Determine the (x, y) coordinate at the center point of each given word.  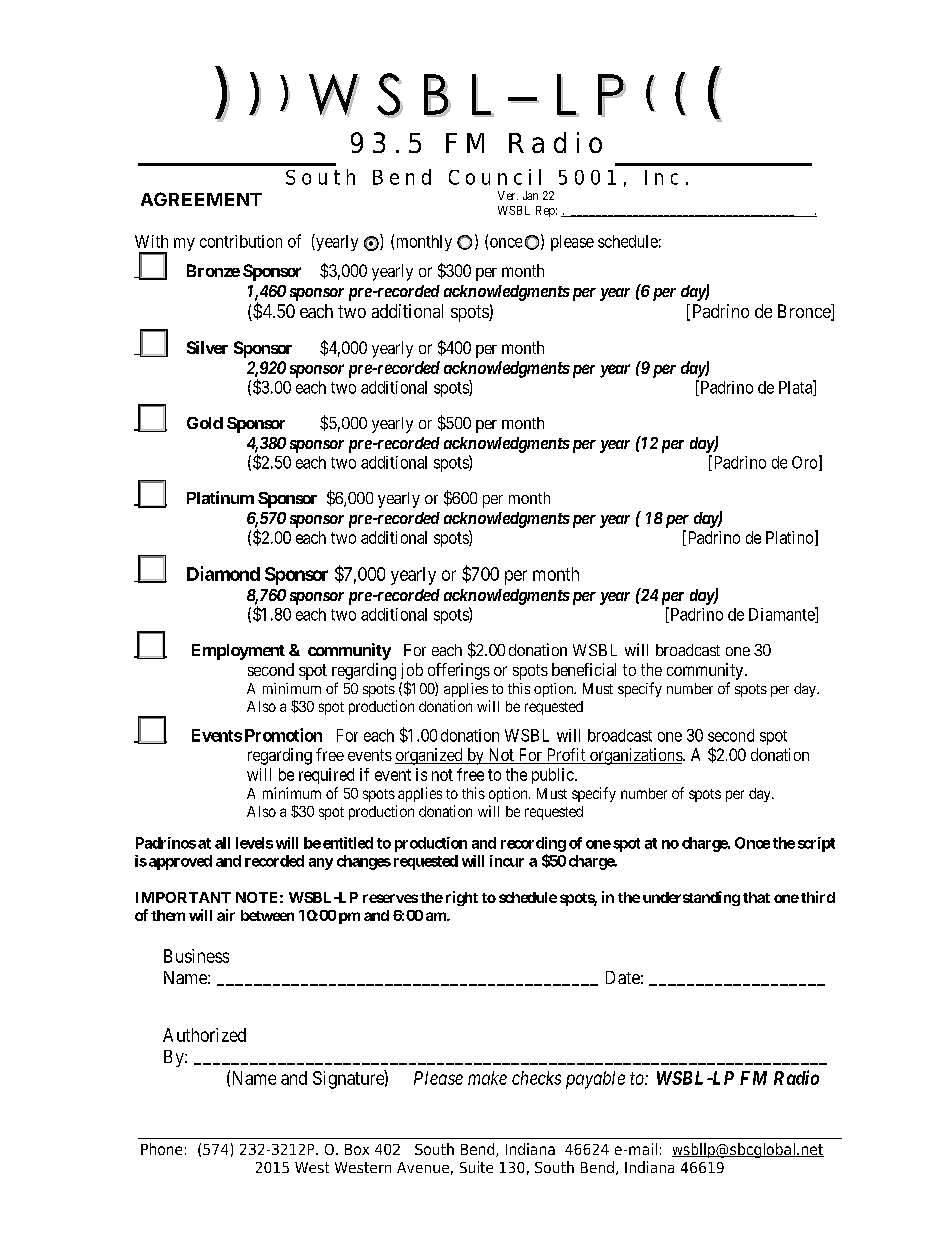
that (756, 897)
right (462, 898)
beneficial (584, 669)
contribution (241, 241)
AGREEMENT (201, 199)
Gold (205, 423)
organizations (636, 756)
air (226, 915)
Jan (530, 195)
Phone (161, 1149)
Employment (238, 652)
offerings (459, 671)
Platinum (220, 497)
